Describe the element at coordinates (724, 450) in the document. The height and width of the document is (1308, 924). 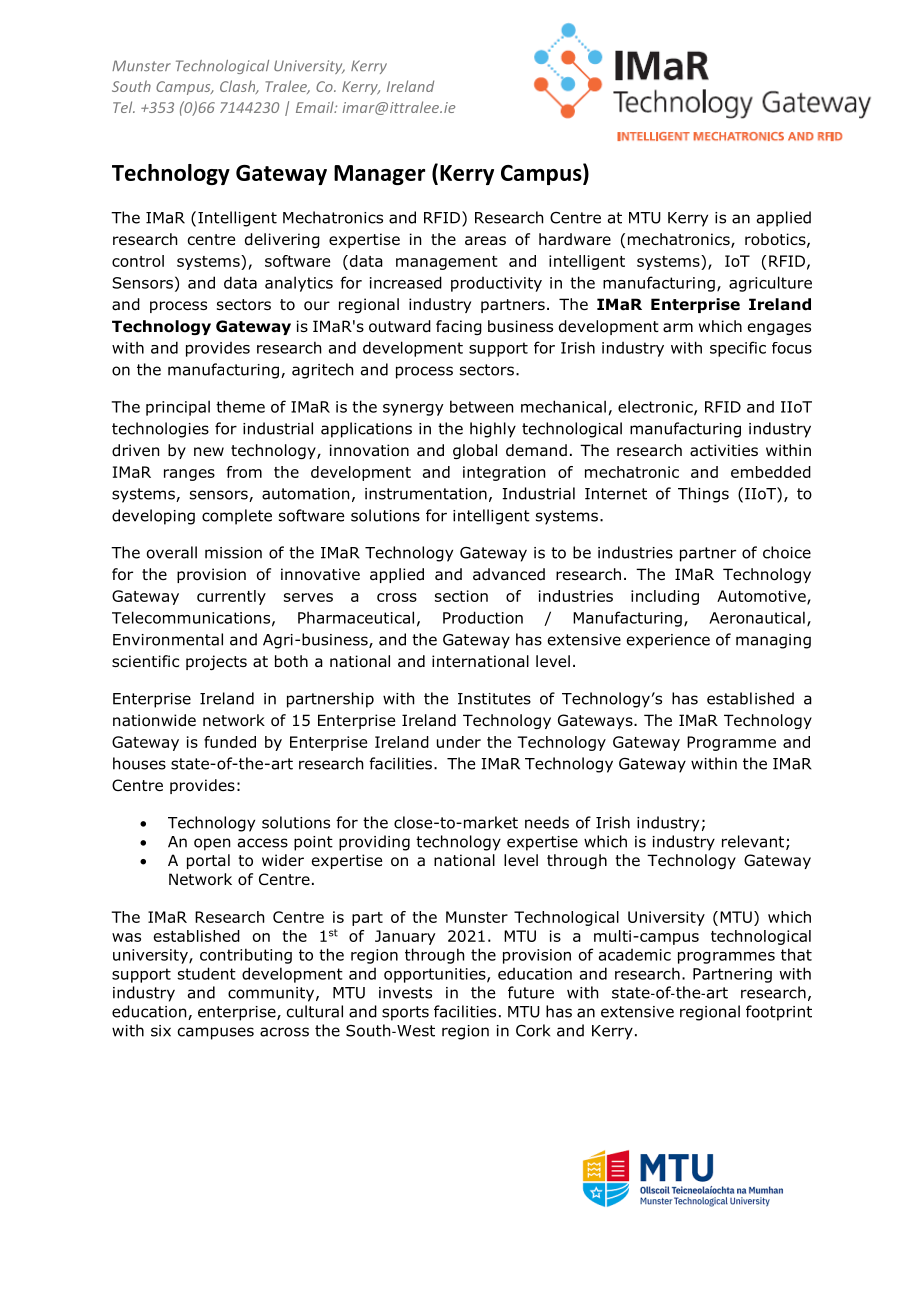
I see `activities` at that location.
